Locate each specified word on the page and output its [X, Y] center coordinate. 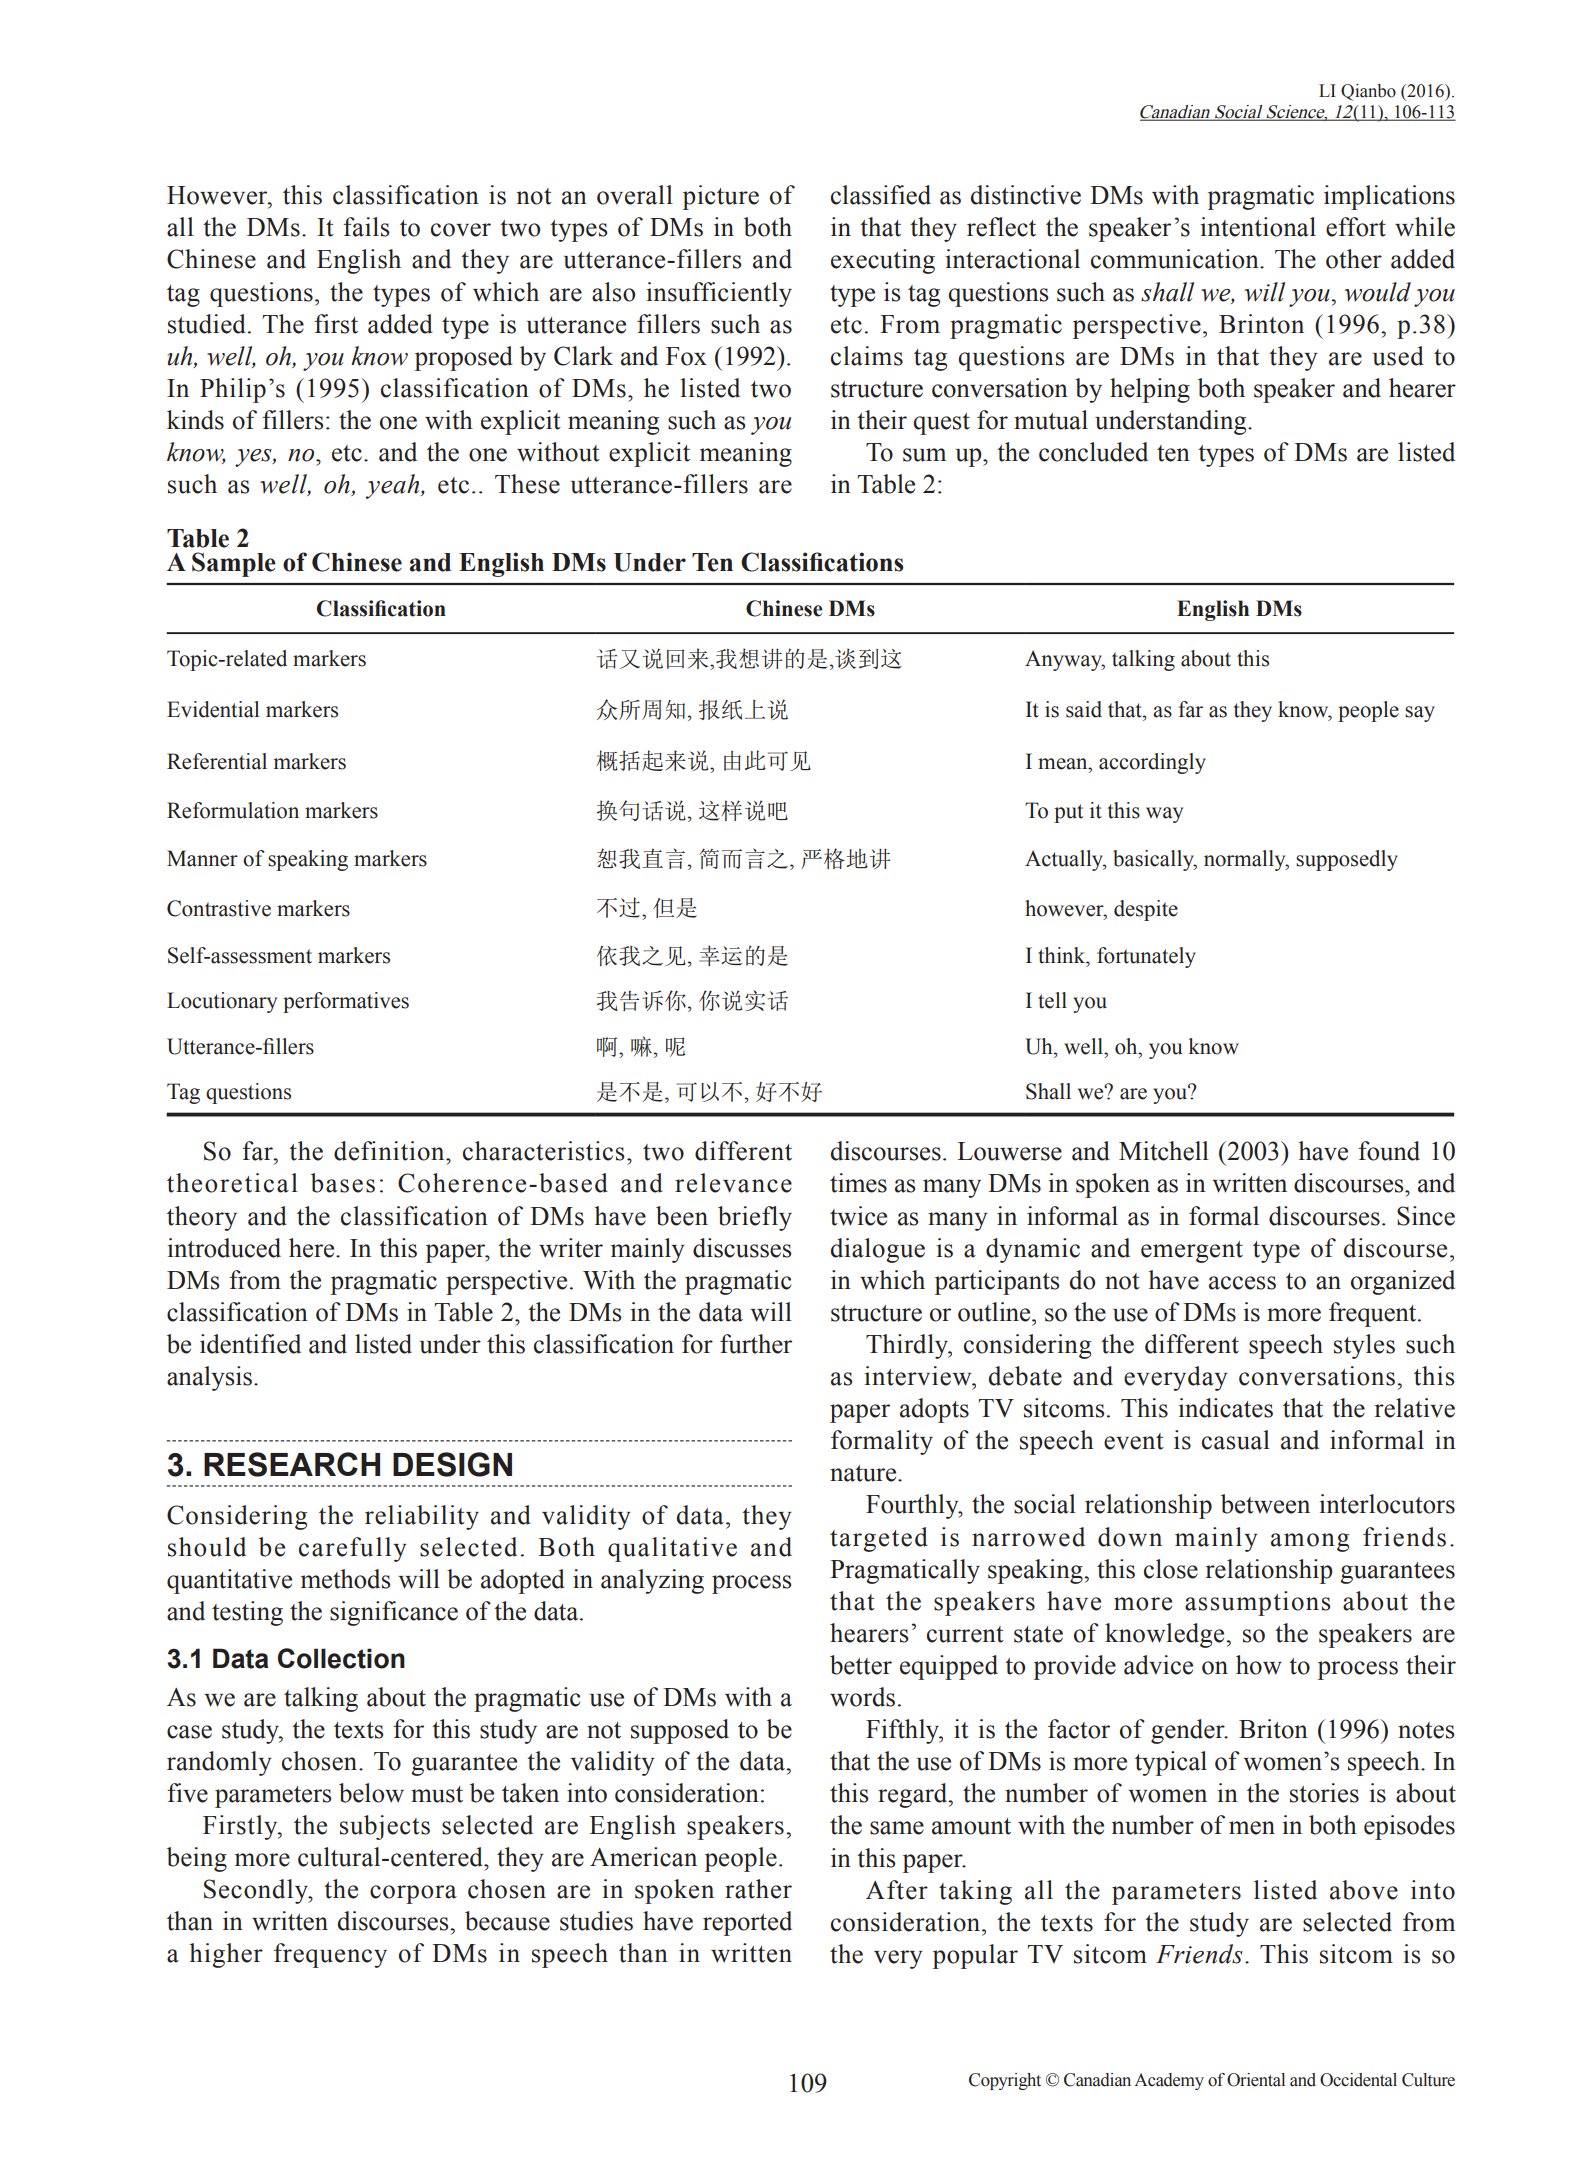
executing [883, 261]
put [1068, 813]
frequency [330, 1955]
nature [864, 1473]
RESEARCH [292, 1464]
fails [366, 227]
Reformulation [233, 810]
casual [1236, 1440]
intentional [1258, 227]
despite [1146, 910]
